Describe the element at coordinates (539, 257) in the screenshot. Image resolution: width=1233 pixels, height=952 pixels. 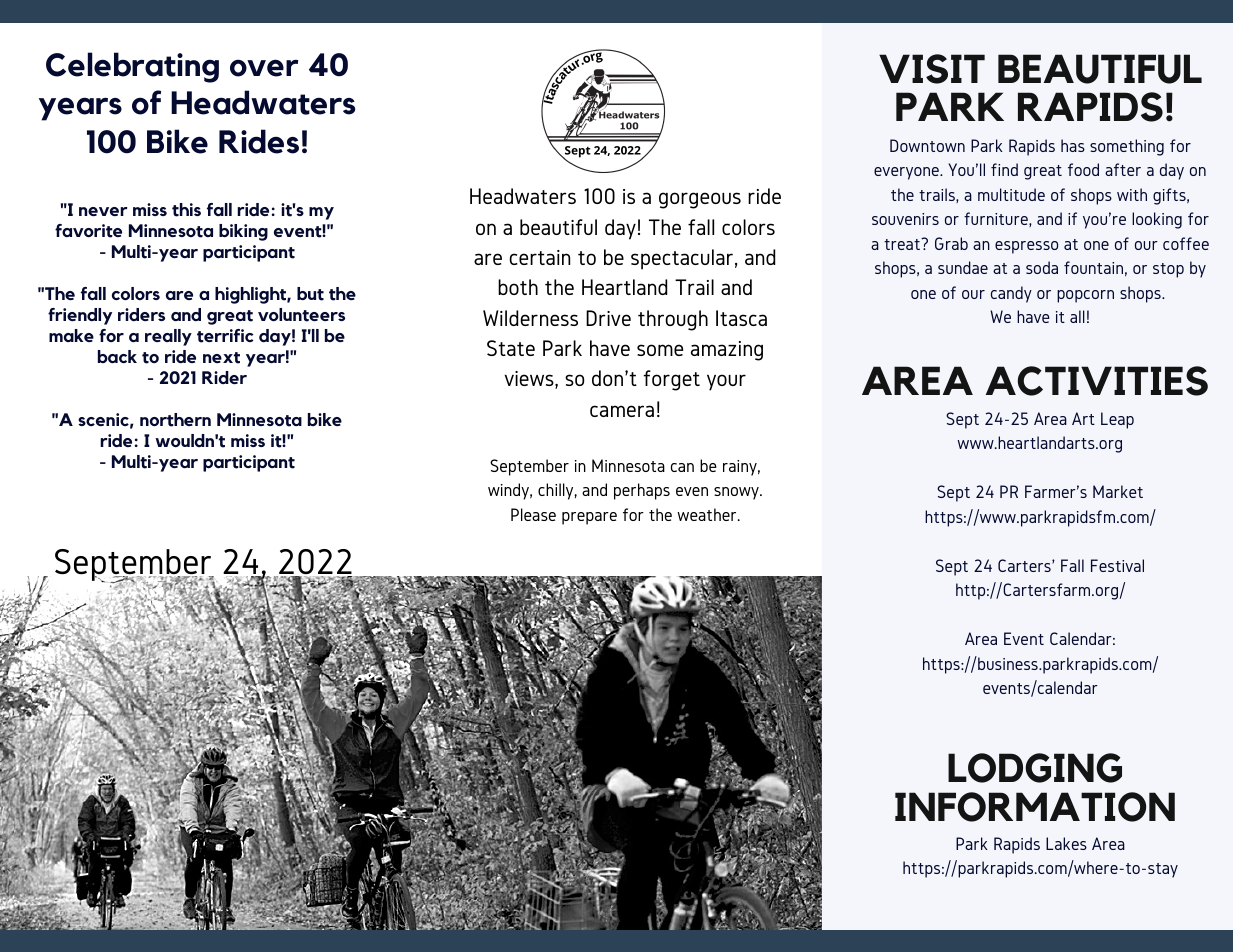
I see `certain` at that location.
